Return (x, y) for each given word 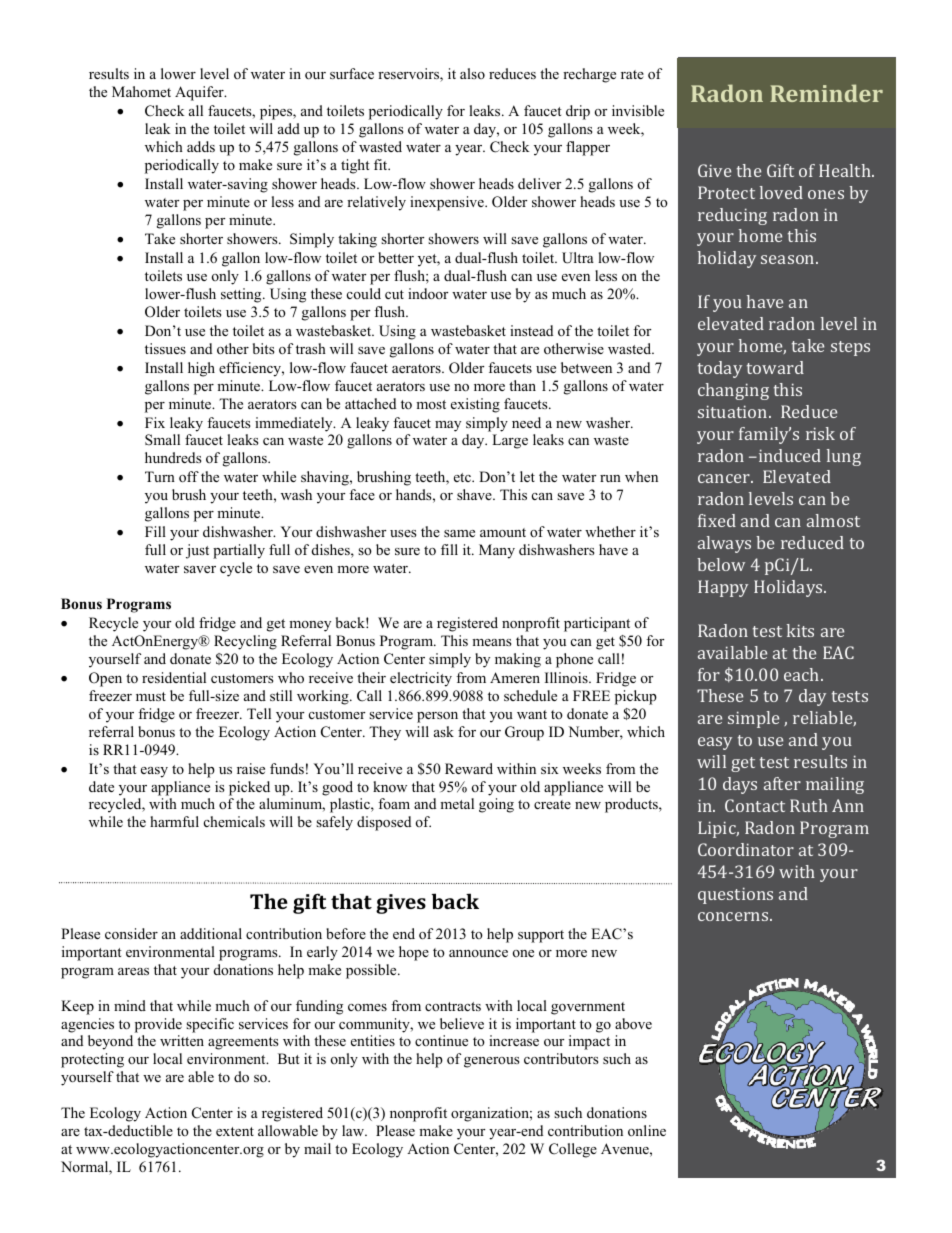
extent (235, 1131)
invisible (638, 110)
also (472, 73)
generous (492, 1062)
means (492, 642)
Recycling (245, 642)
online (647, 1130)
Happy (723, 588)
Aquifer (200, 93)
